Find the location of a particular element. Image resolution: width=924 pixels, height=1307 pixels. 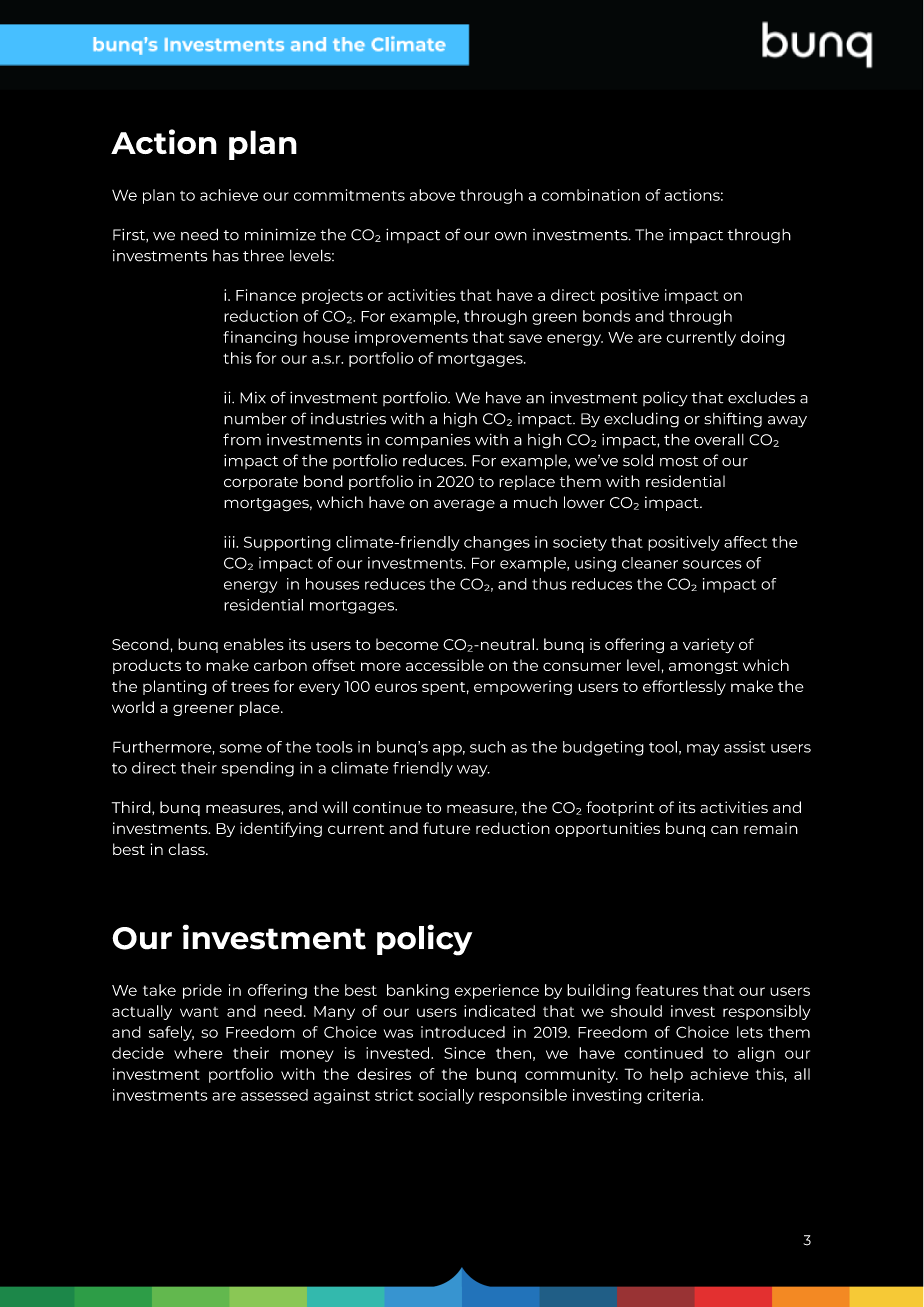

help is located at coordinates (666, 1075).
